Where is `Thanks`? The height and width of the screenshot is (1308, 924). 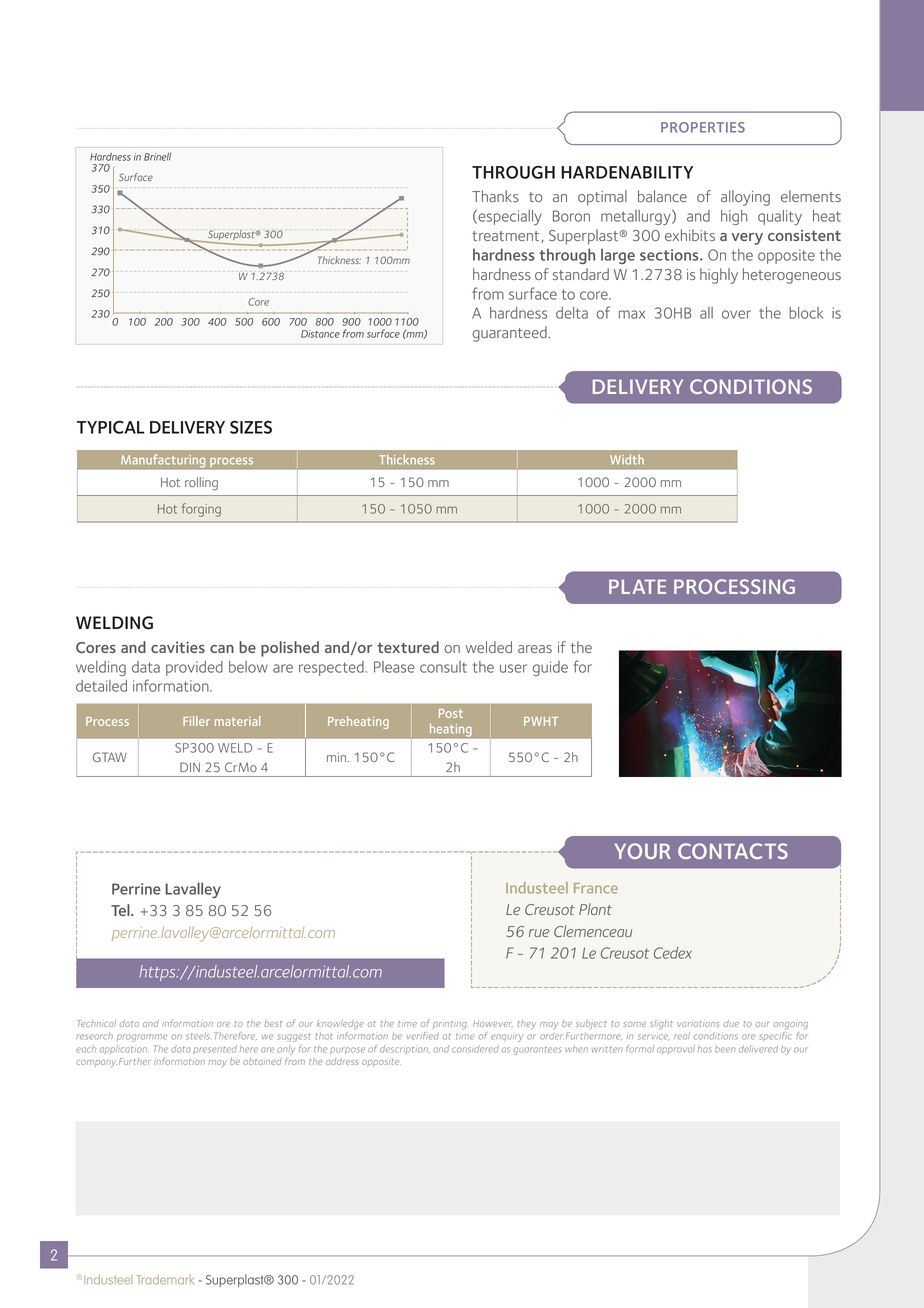
Thanks is located at coordinates (495, 196).
